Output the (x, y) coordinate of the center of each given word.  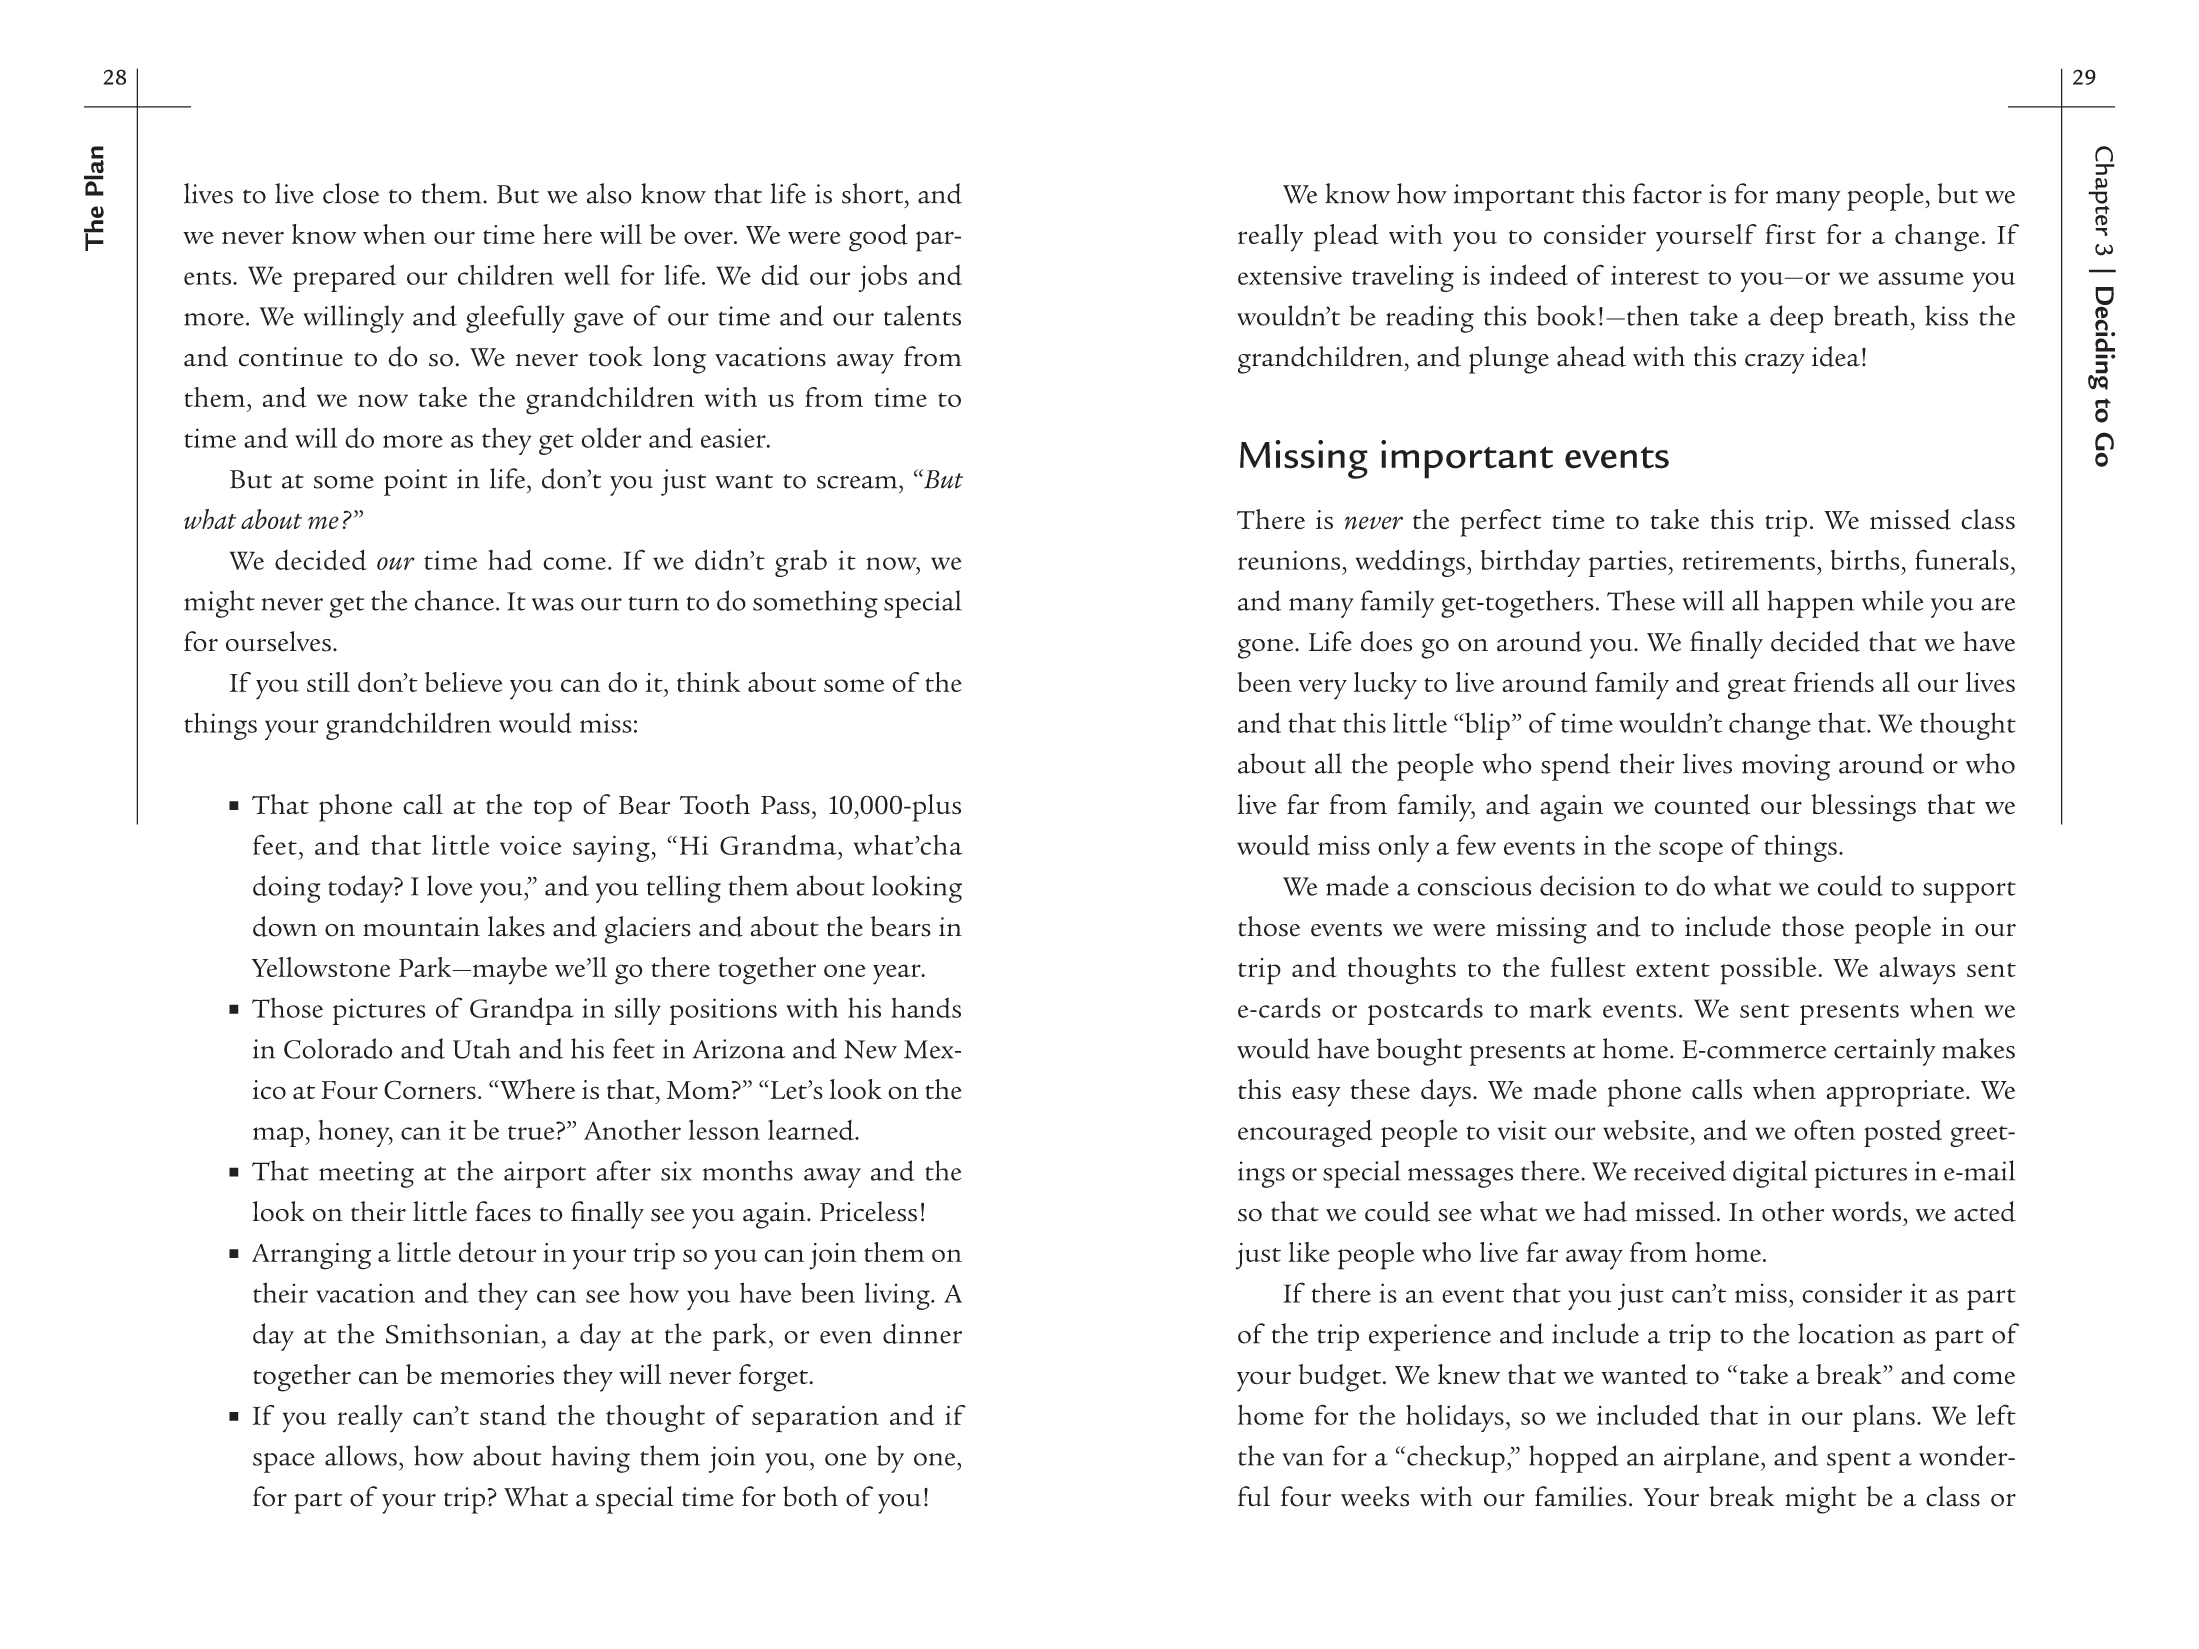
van (1303, 1459)
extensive (1290, 275)
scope (1691, 852)
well (587, 275)
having (591, 1459)
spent (1859, 1462)
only (1403, 848)
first (1790, 234)
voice (531, 845)
